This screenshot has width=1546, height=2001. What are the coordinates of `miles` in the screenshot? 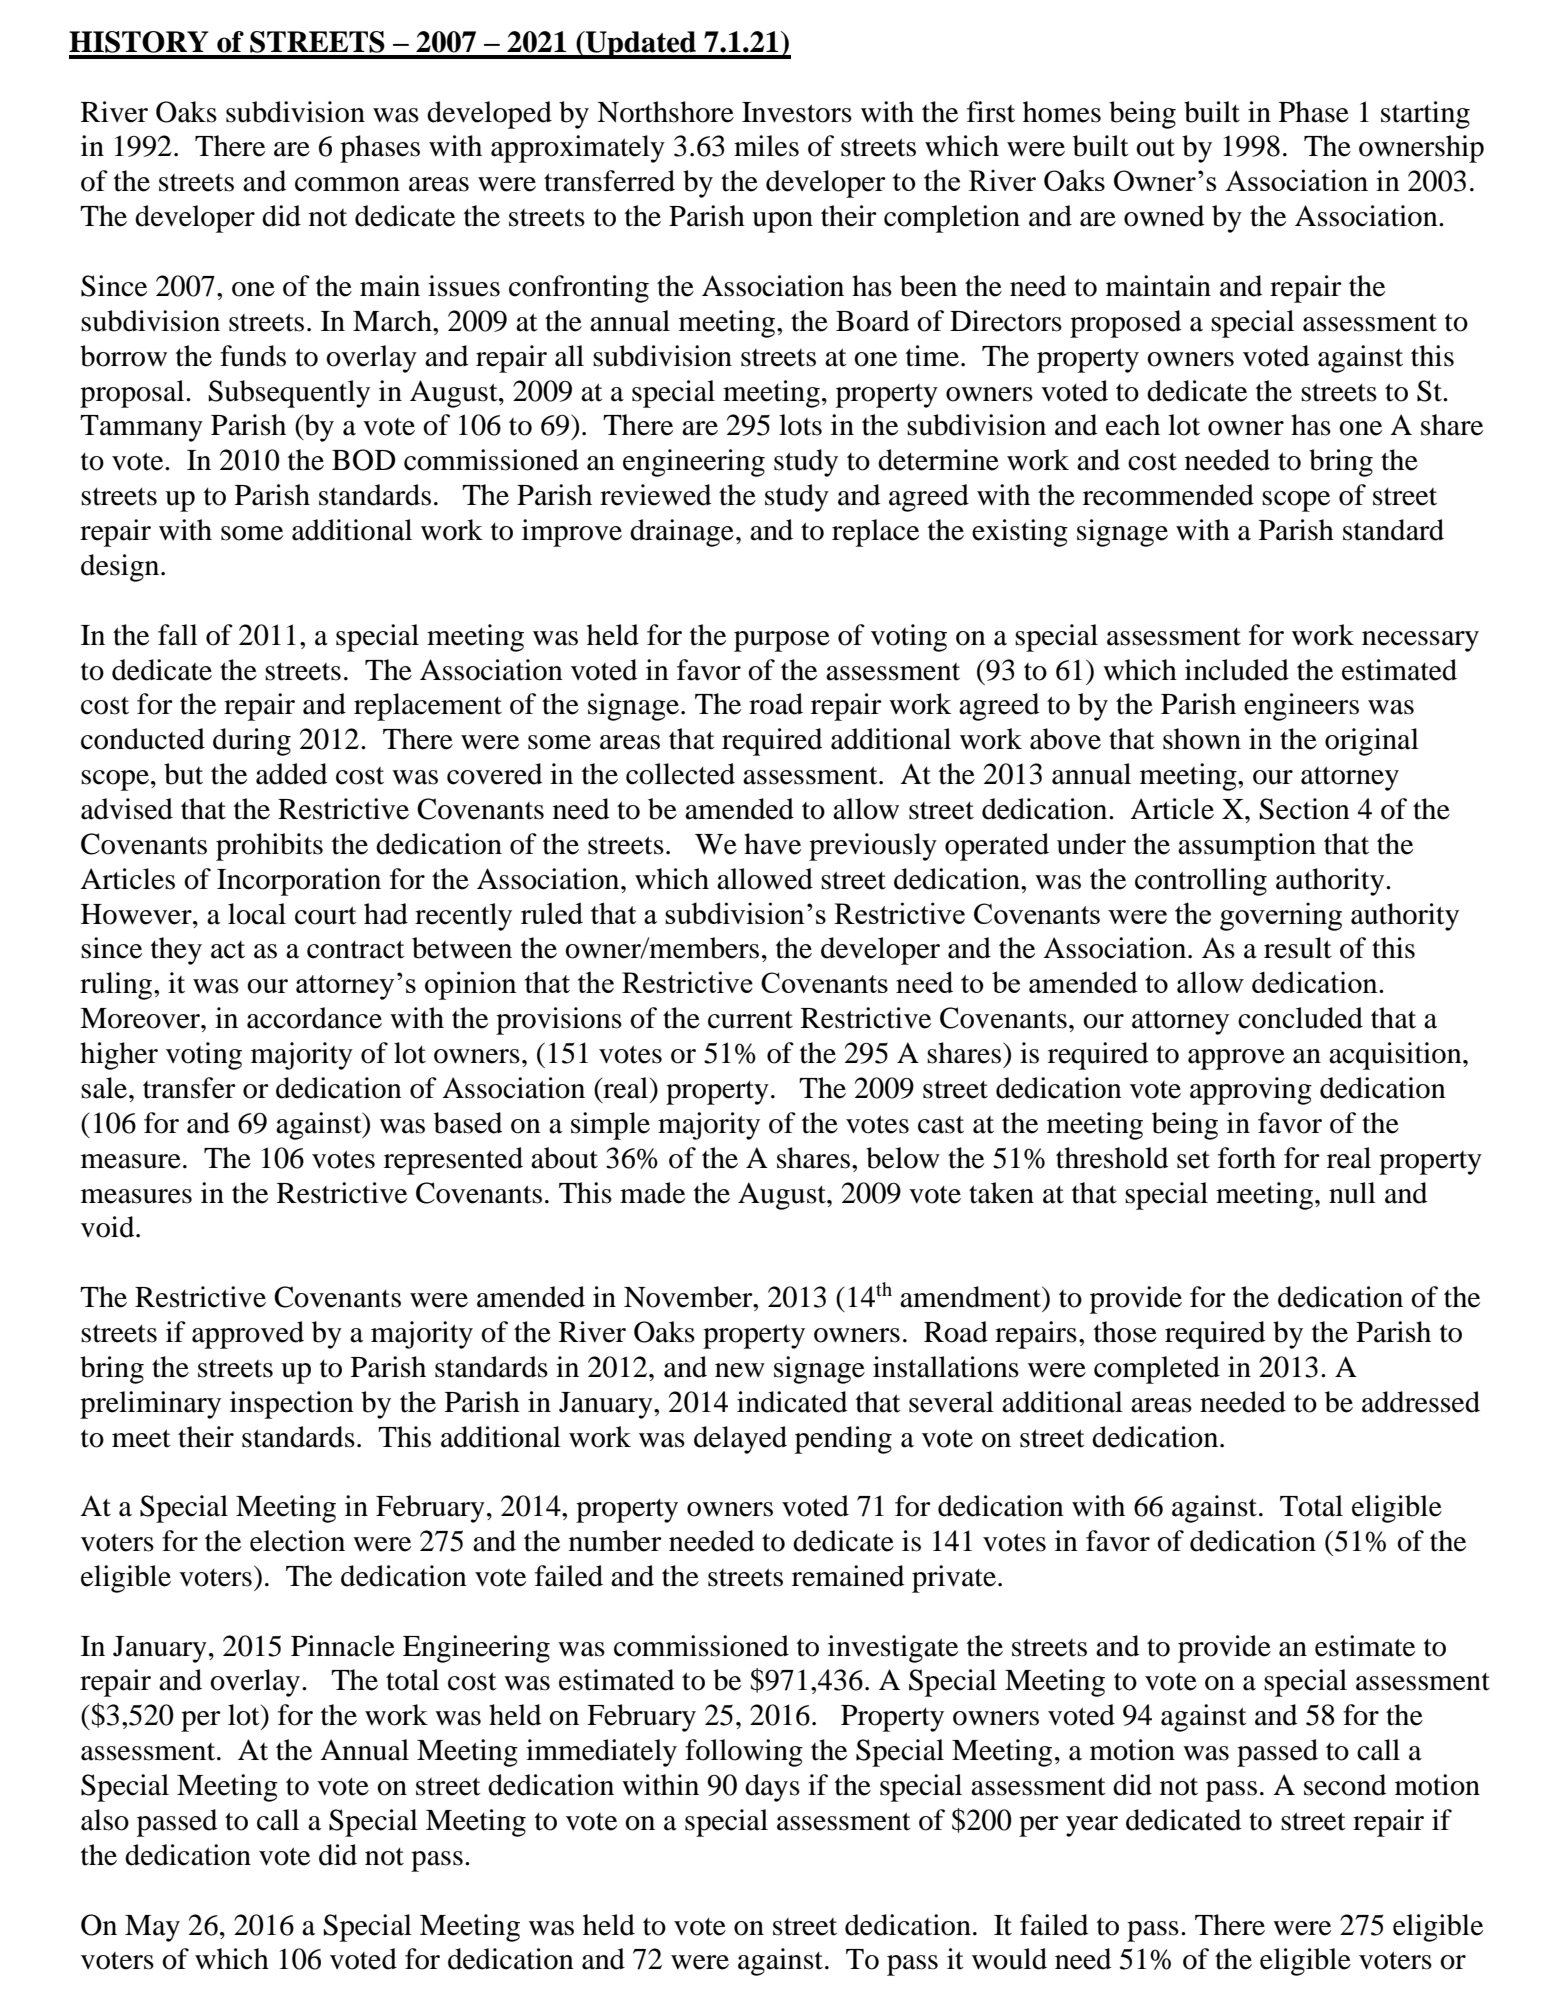 It's located at (766, 146).
